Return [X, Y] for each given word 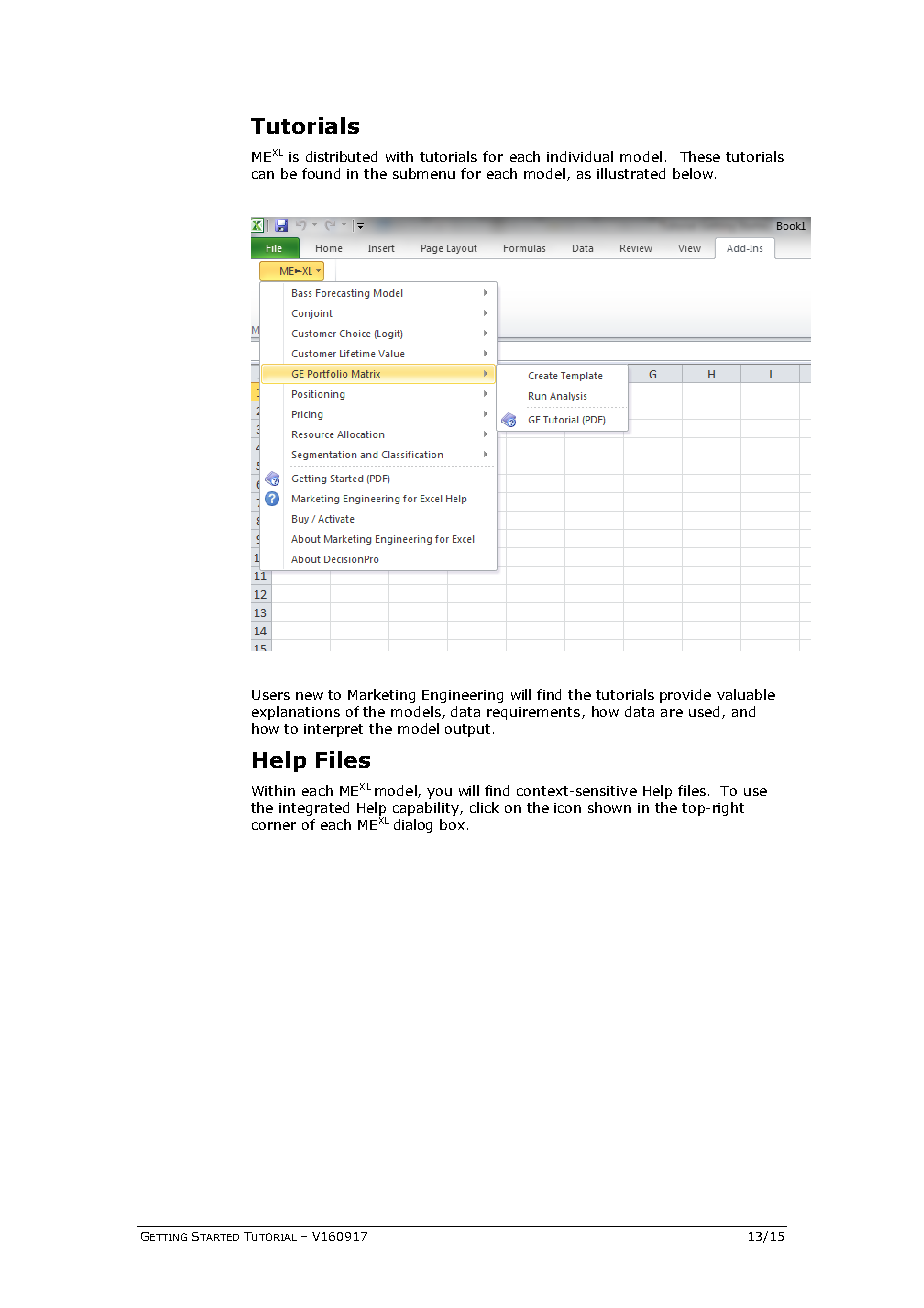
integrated [314, 809]
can [263, 175]
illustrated [631, 173]
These [700, 156]
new [309, 696]
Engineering [462, 696]
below [693, 173]
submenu [424, 173]
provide [685, 696]
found [321, 173]
